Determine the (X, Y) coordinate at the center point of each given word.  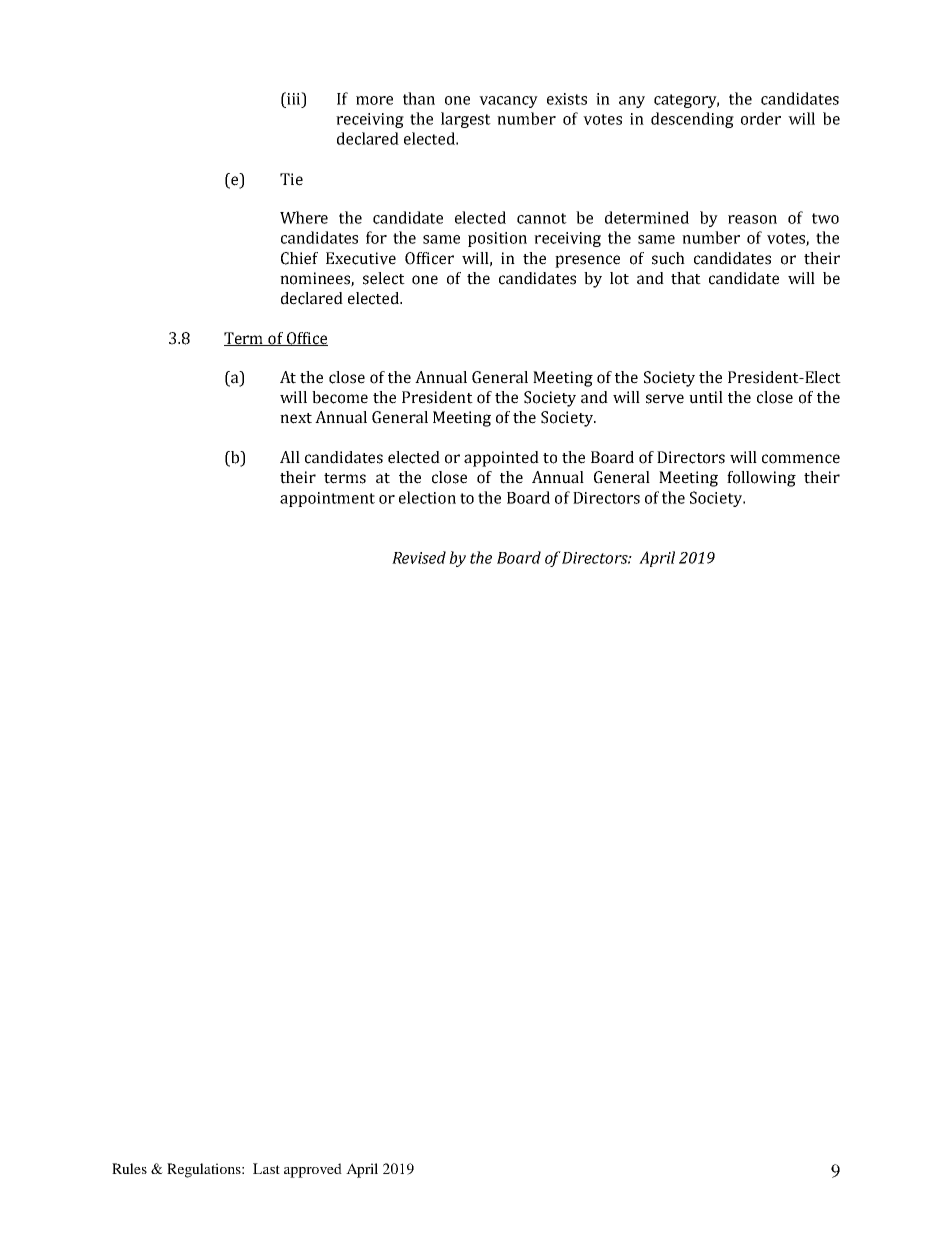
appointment (327, 499)
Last (266, 1168)
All (290, 457)
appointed (501, 459)
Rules (129, 1168)
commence (801, 459)
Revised (419, 557)
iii (294, 98)
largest (466, 120)
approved (313, 1170)
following (761, 479)
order (761, 118)
